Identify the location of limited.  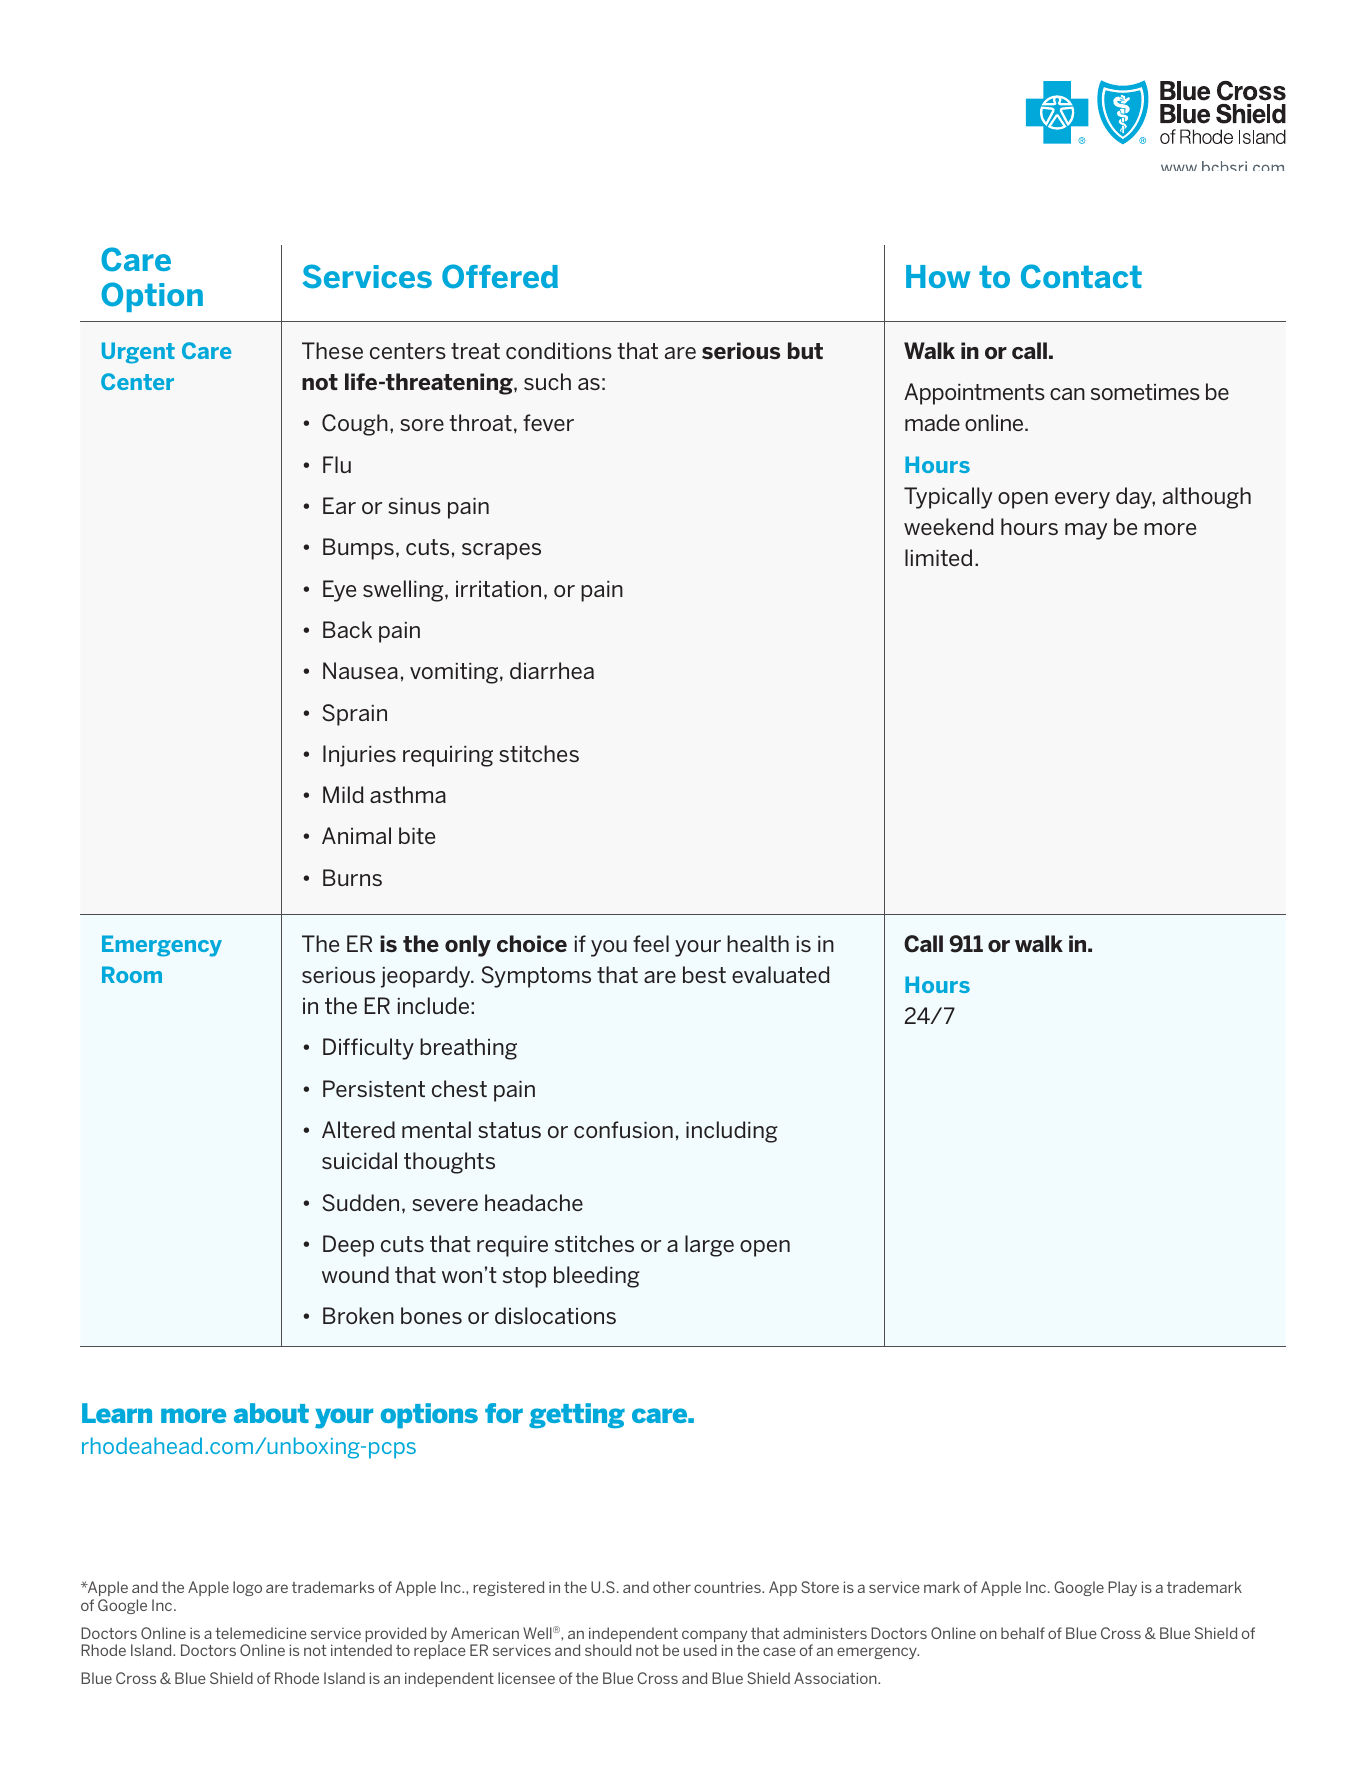
(938, 557).
